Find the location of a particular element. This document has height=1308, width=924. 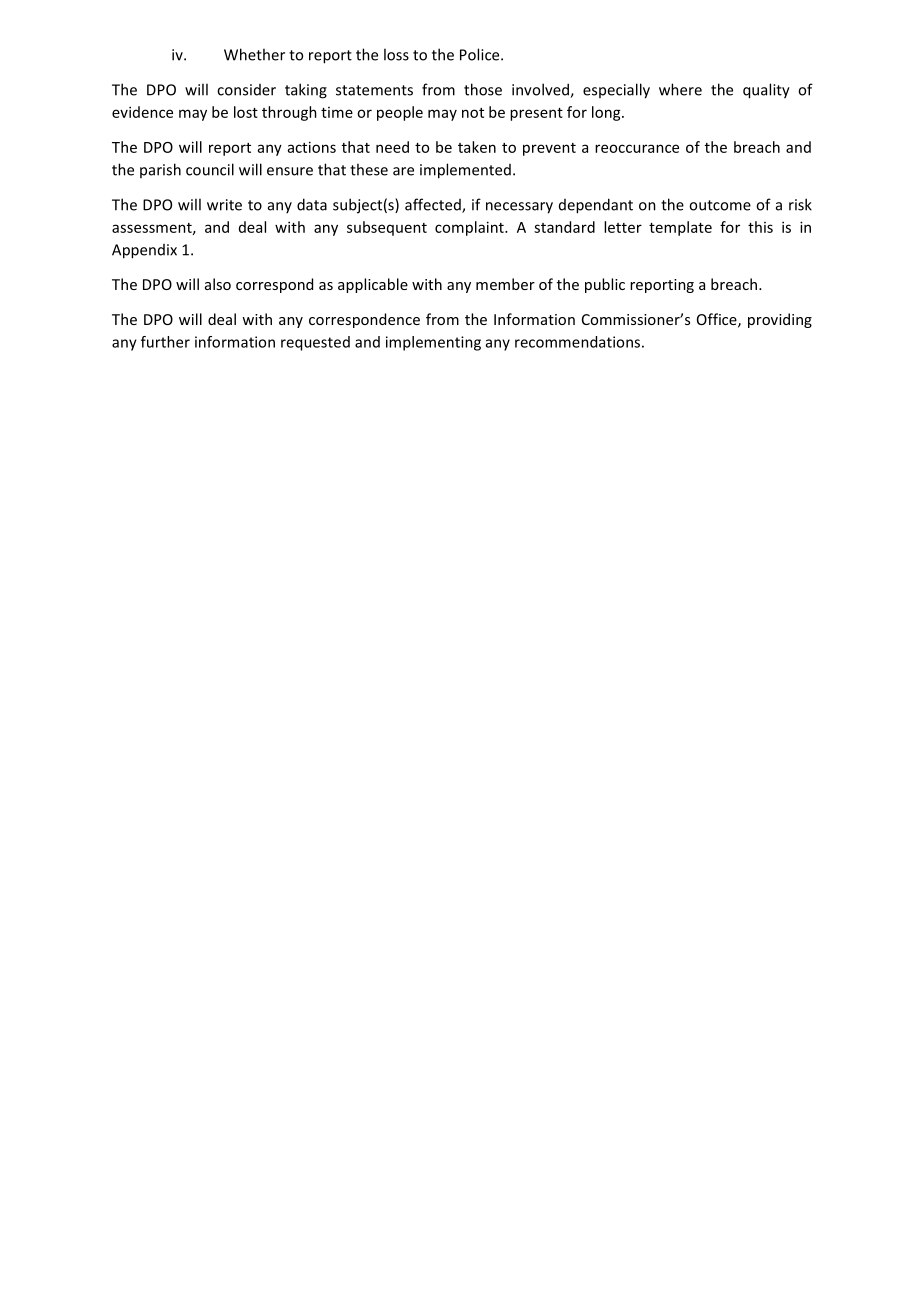

write is located at coordinates (224, 205).
